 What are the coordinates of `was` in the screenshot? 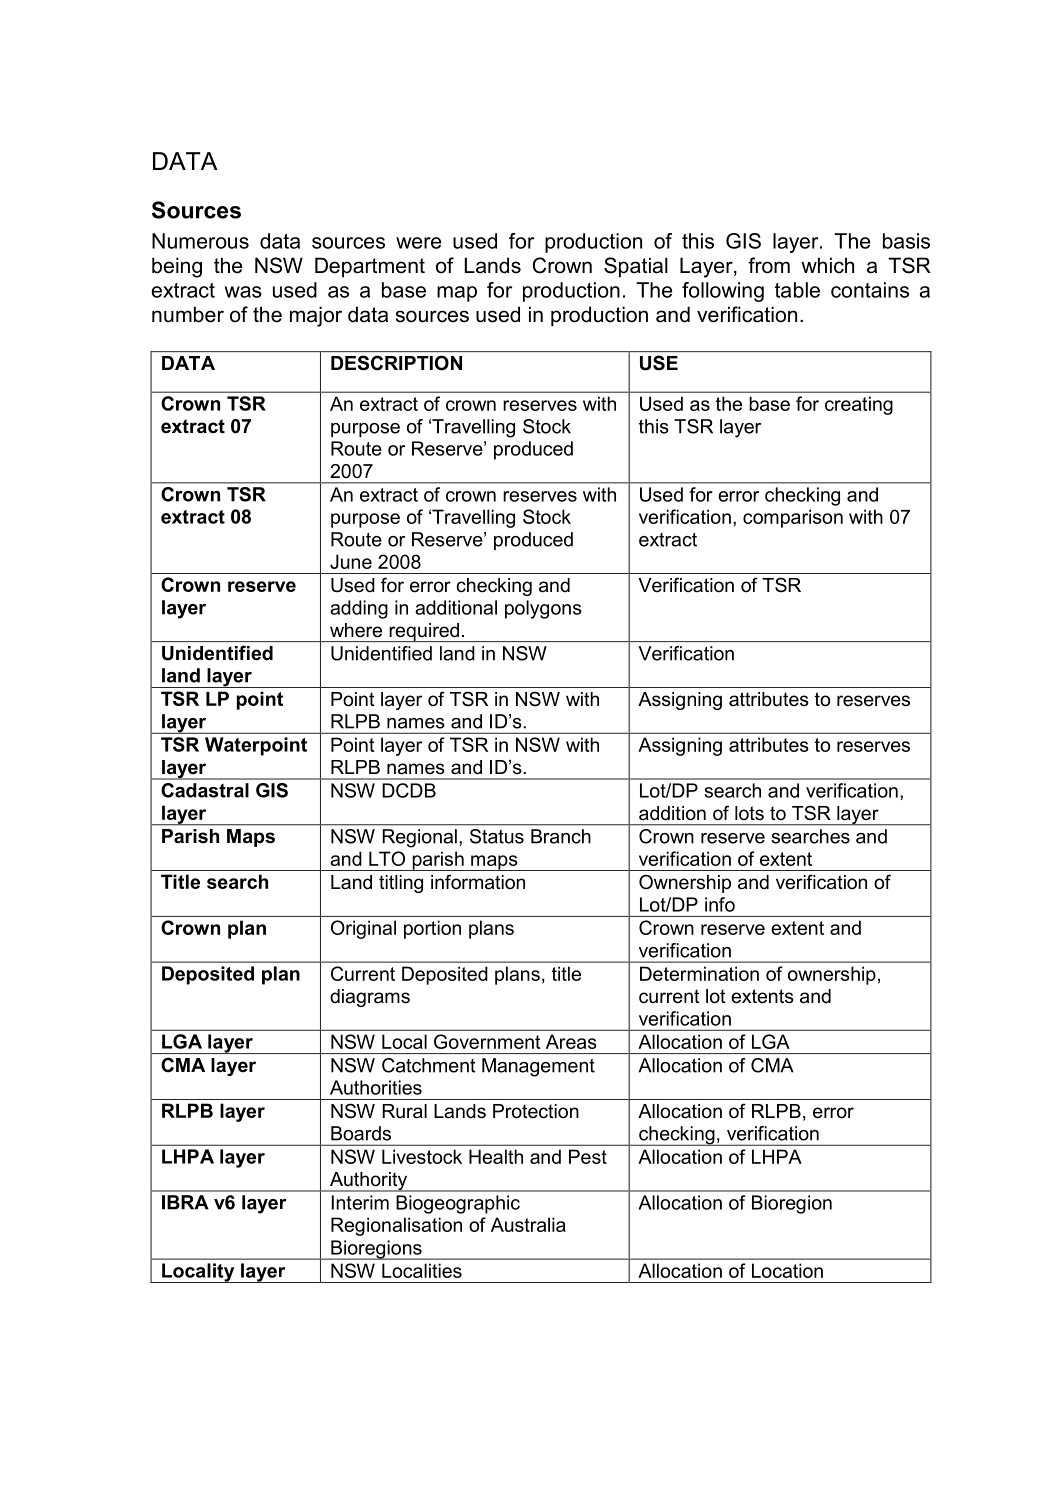 It's located at (243, 292).
